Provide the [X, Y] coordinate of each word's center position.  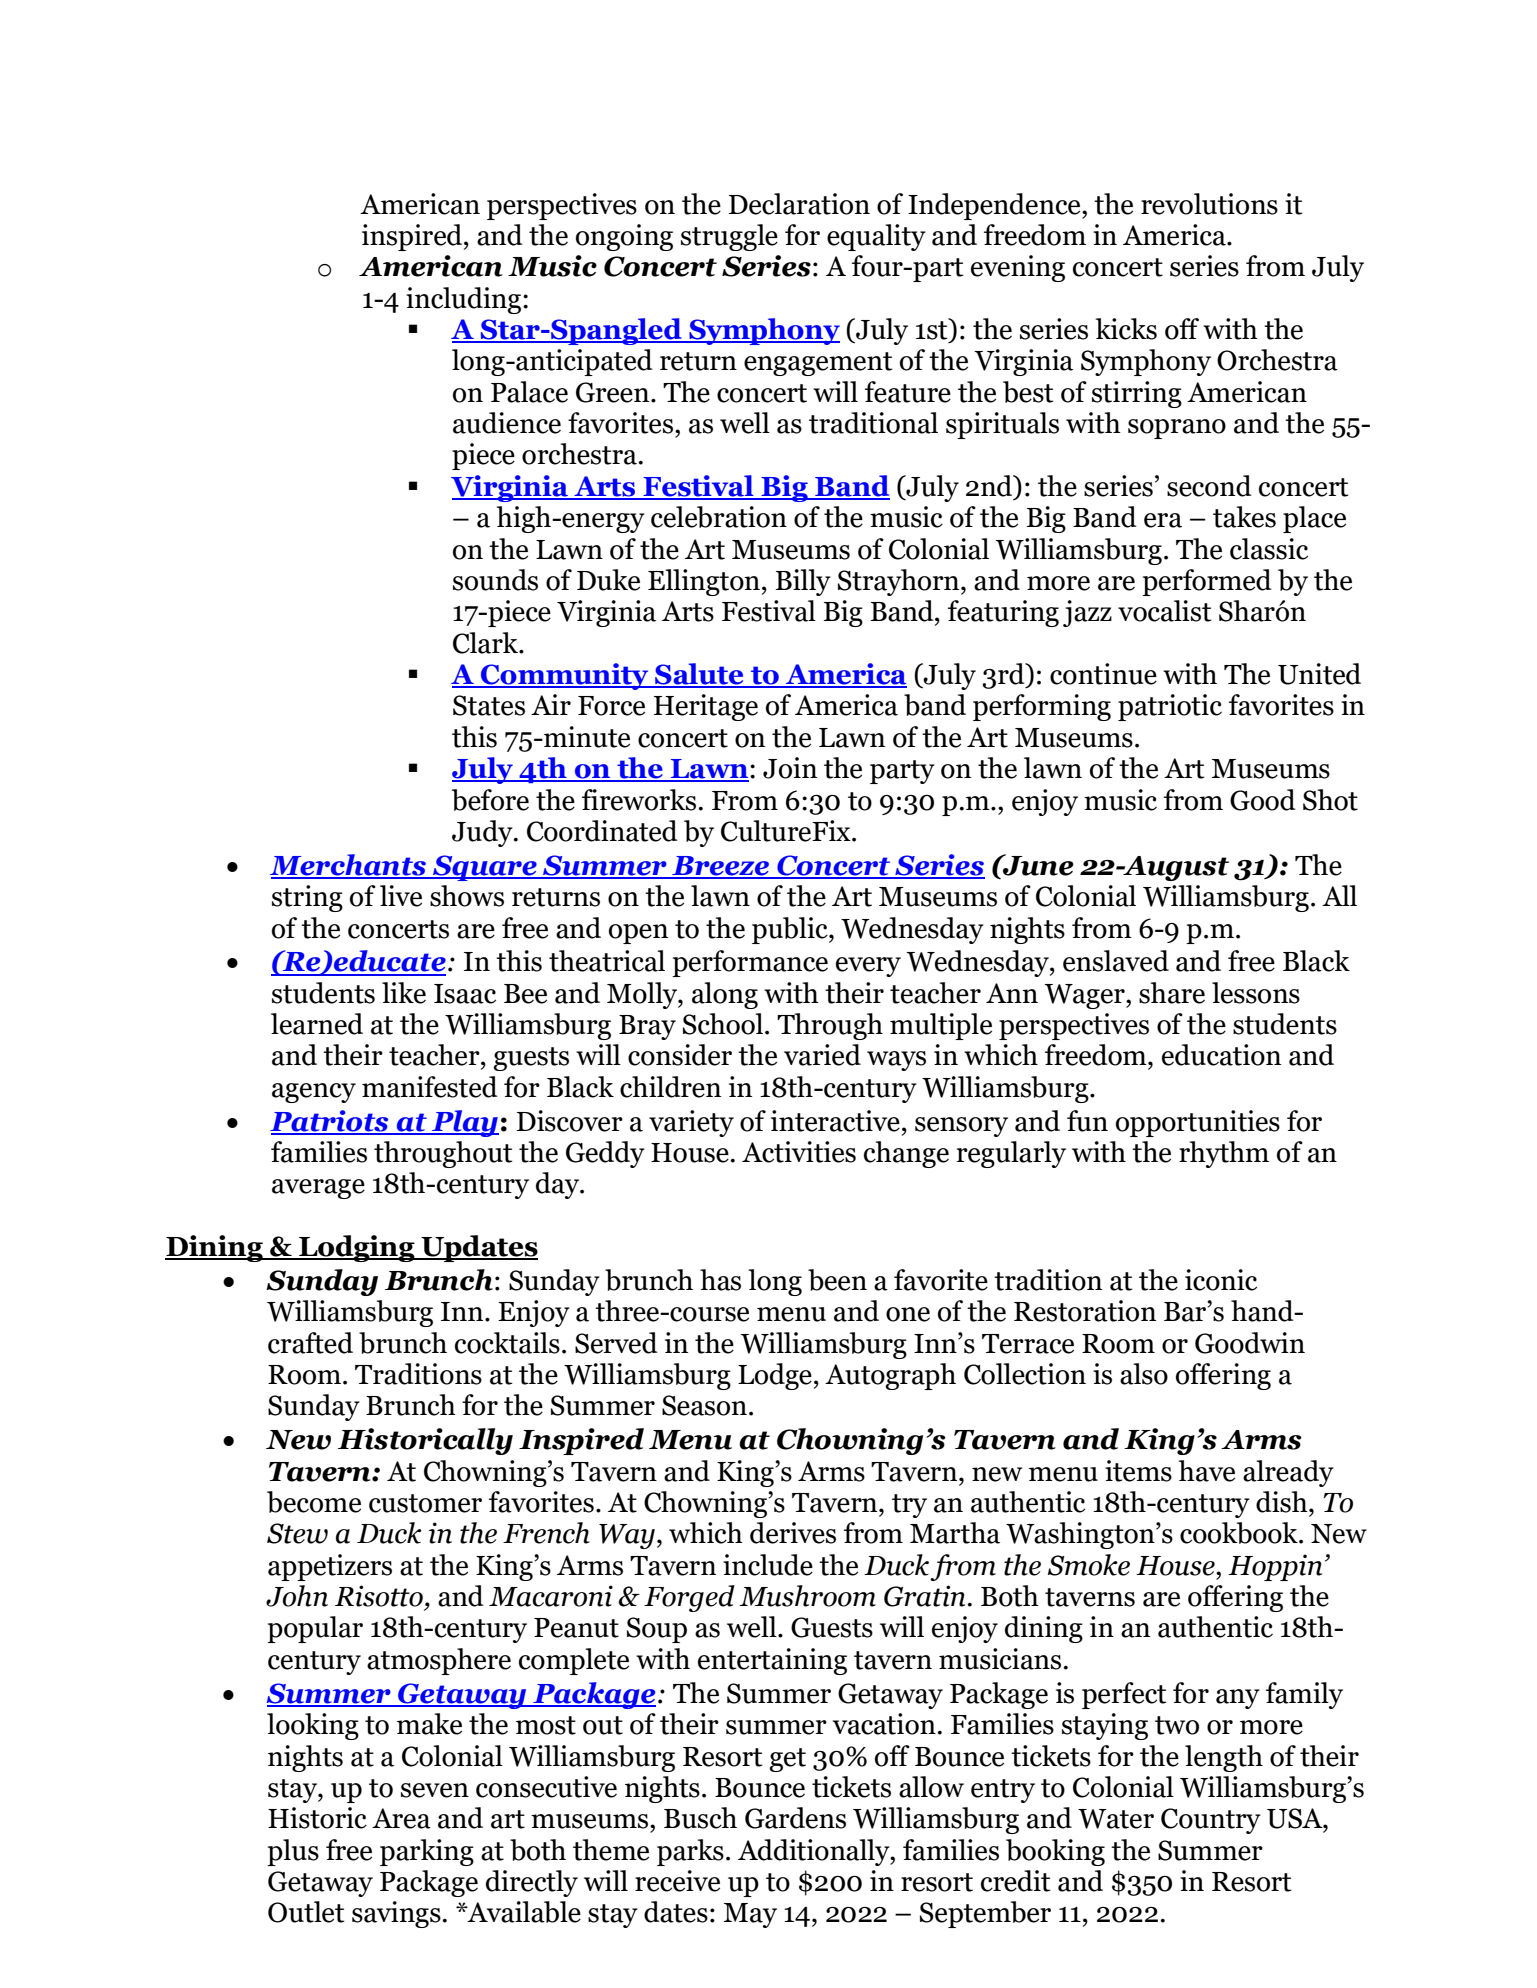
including [465, 300]
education [1221, 1055]
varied [822, 1055]
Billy [803, 582]
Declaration [799, 204]
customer [425, 1503]
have [1207, 1471]
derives [793, 1533]
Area [401, 1818]
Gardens [795, 1818]
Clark [487, 643]
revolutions [1209, 204]
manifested [430, 1087]
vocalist [1165, 611]
